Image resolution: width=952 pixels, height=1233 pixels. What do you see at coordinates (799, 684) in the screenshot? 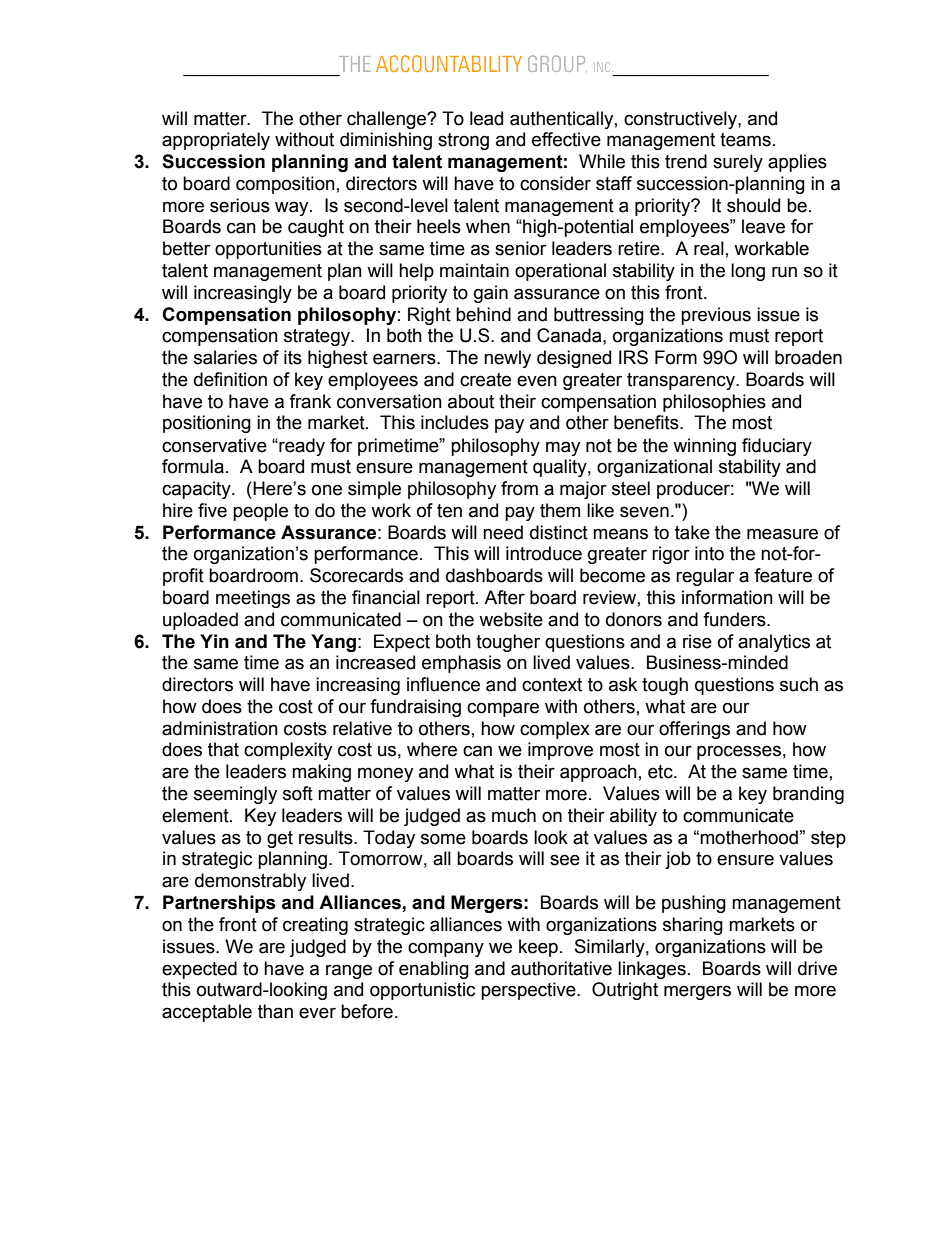
I see `such` at bounding box center [799, 684].
